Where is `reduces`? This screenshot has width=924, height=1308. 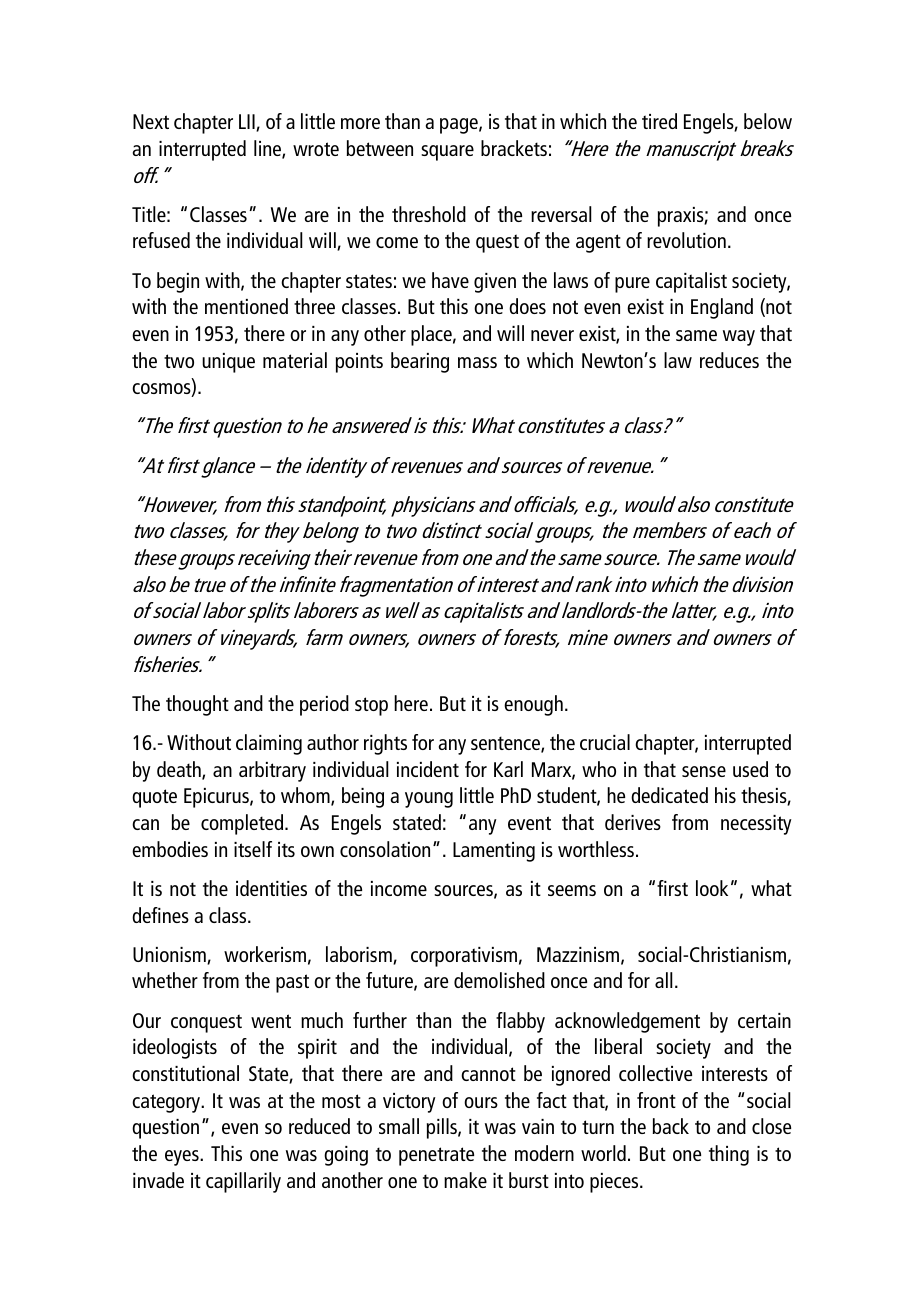
reduces is located at coordinates (729, 360).
